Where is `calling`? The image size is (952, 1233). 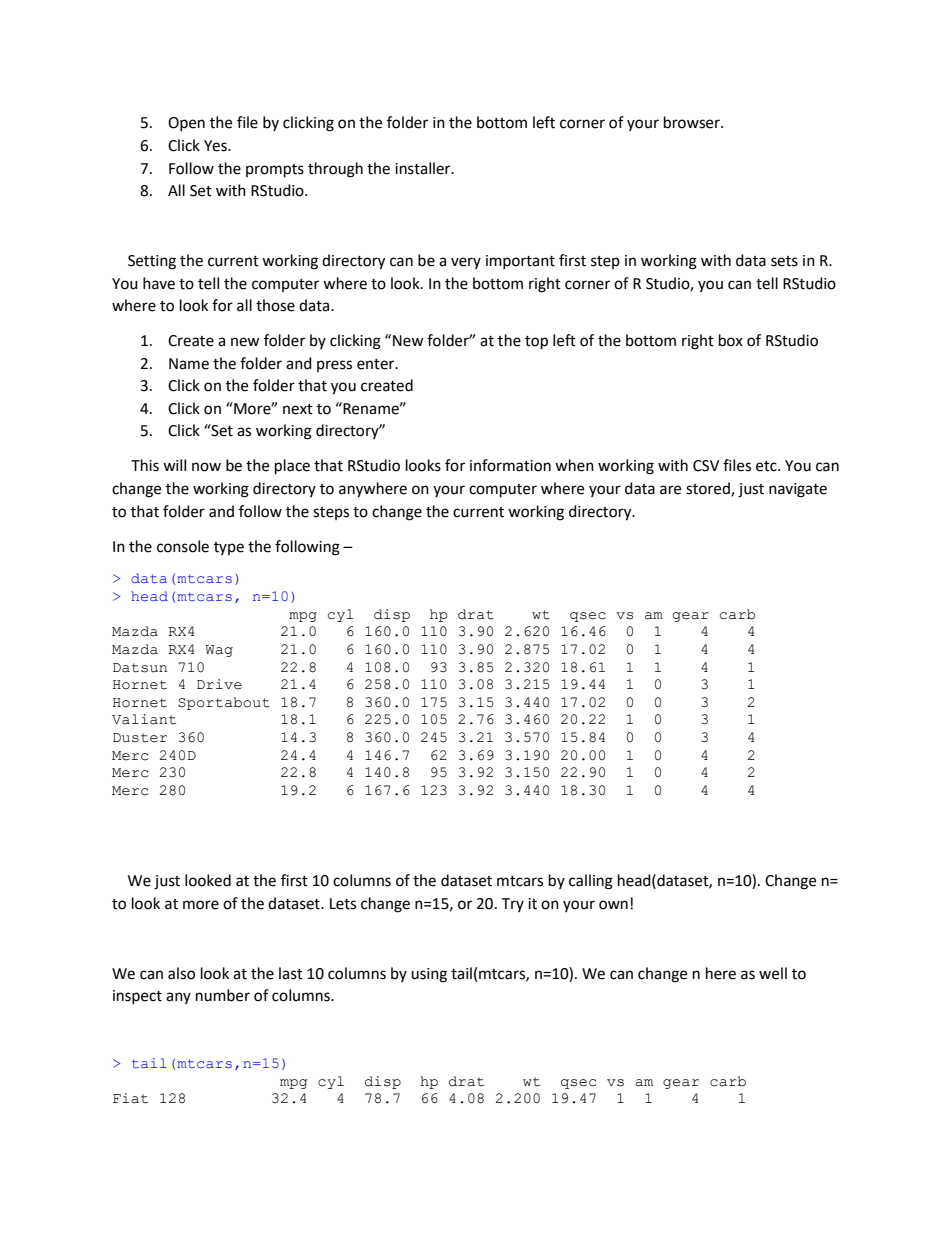 calling is located at coordinates (591, 882).
